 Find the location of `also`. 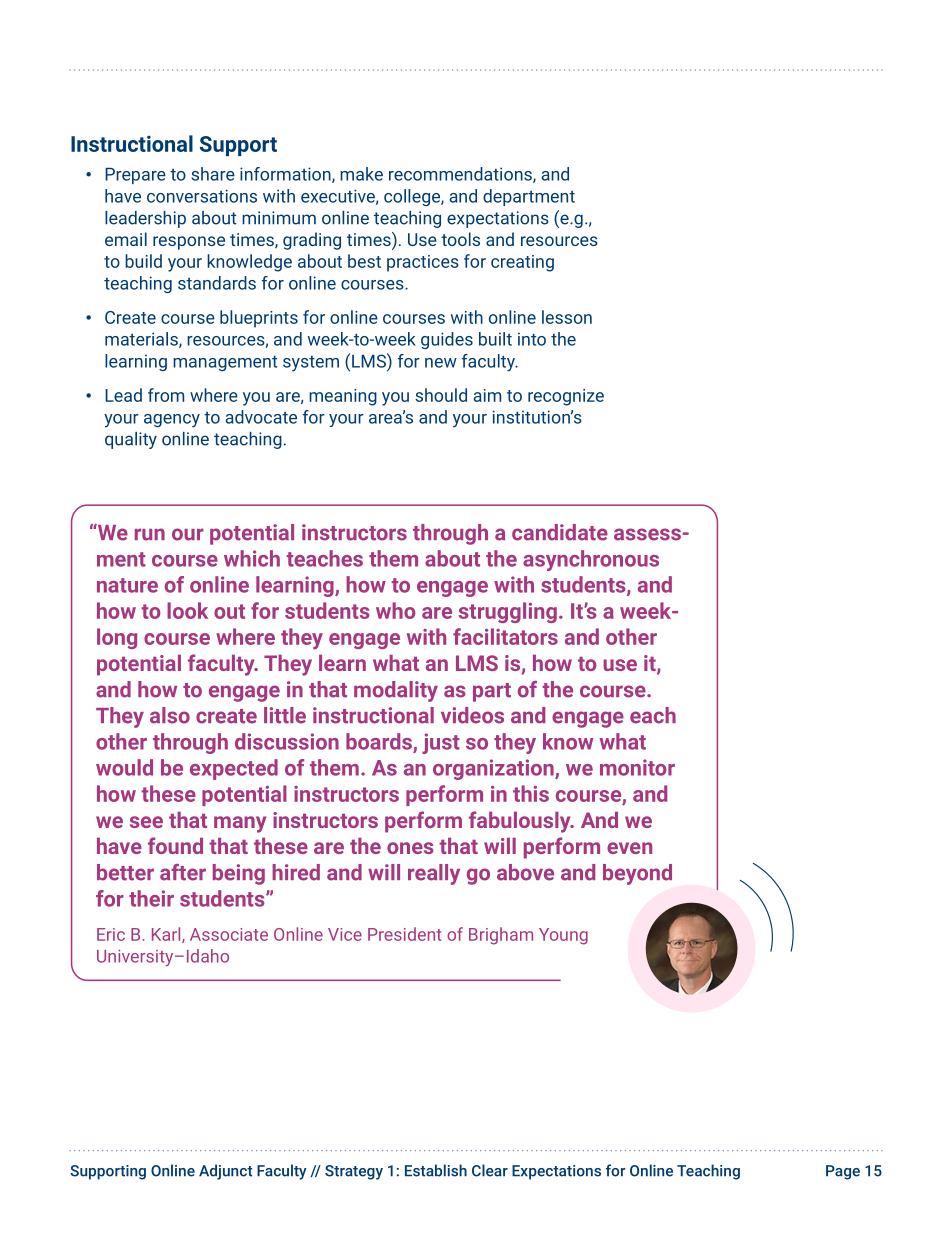

also is located at coordinates (170, 715).
